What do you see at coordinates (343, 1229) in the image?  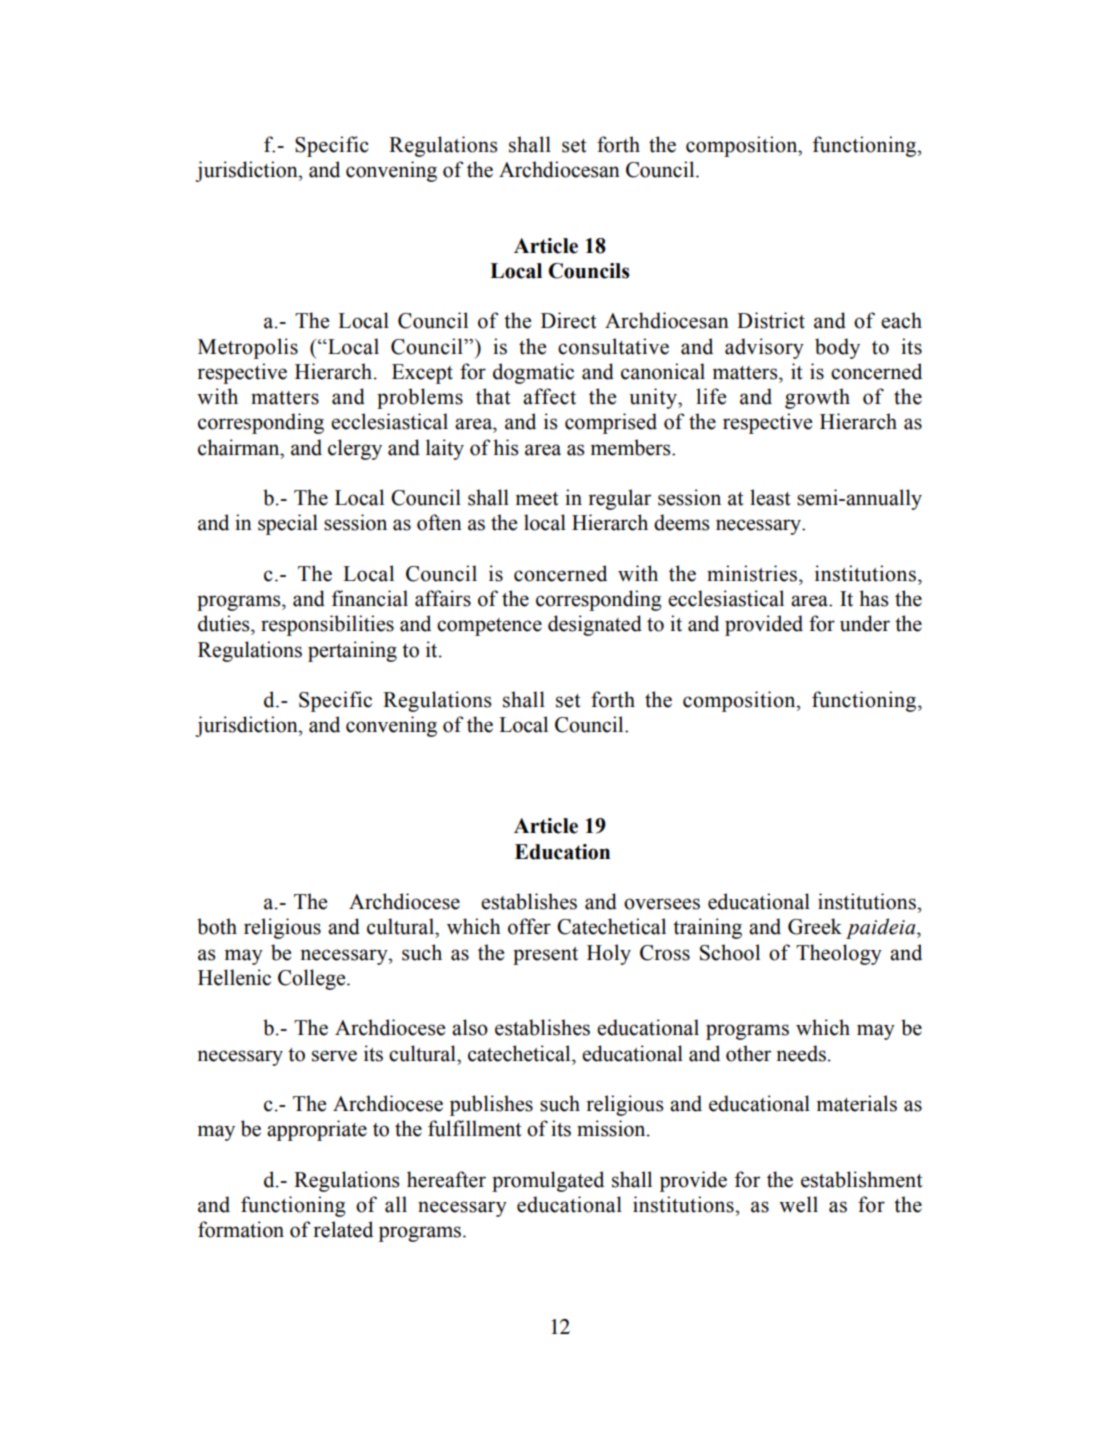 I see `related` at bounding box center [343, 1229].
